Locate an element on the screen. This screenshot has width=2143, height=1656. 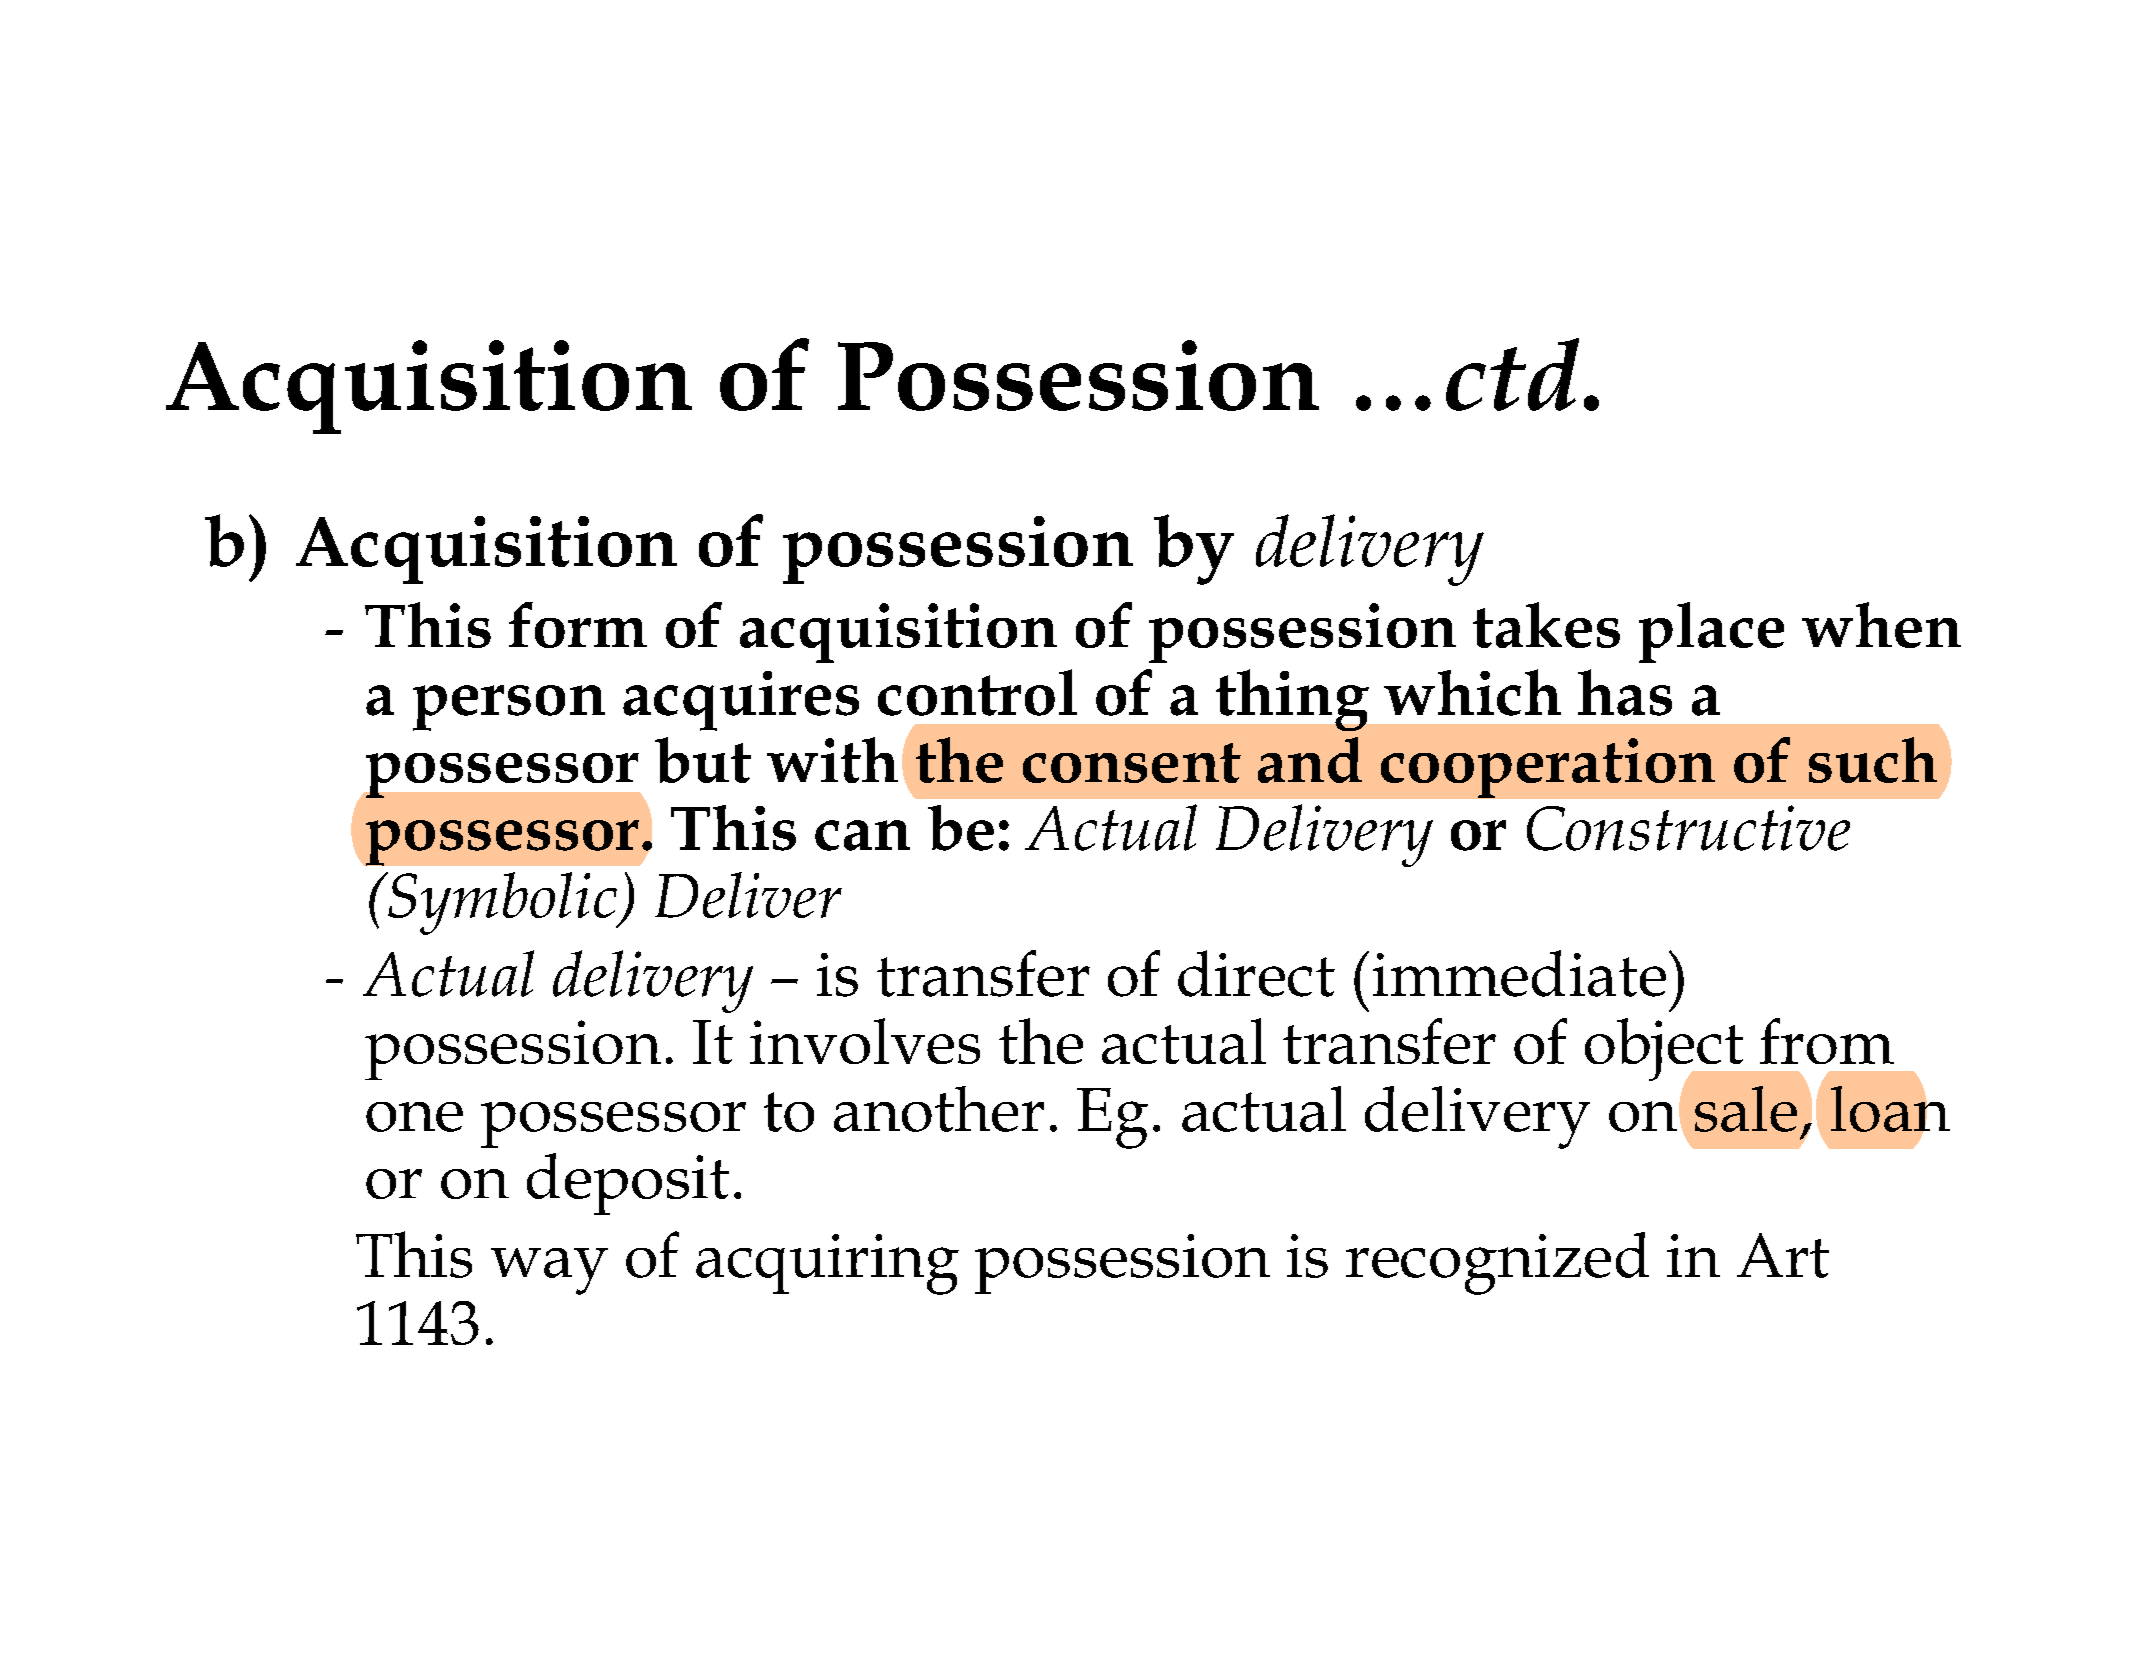
has is located at coordinates (1625, 692).
